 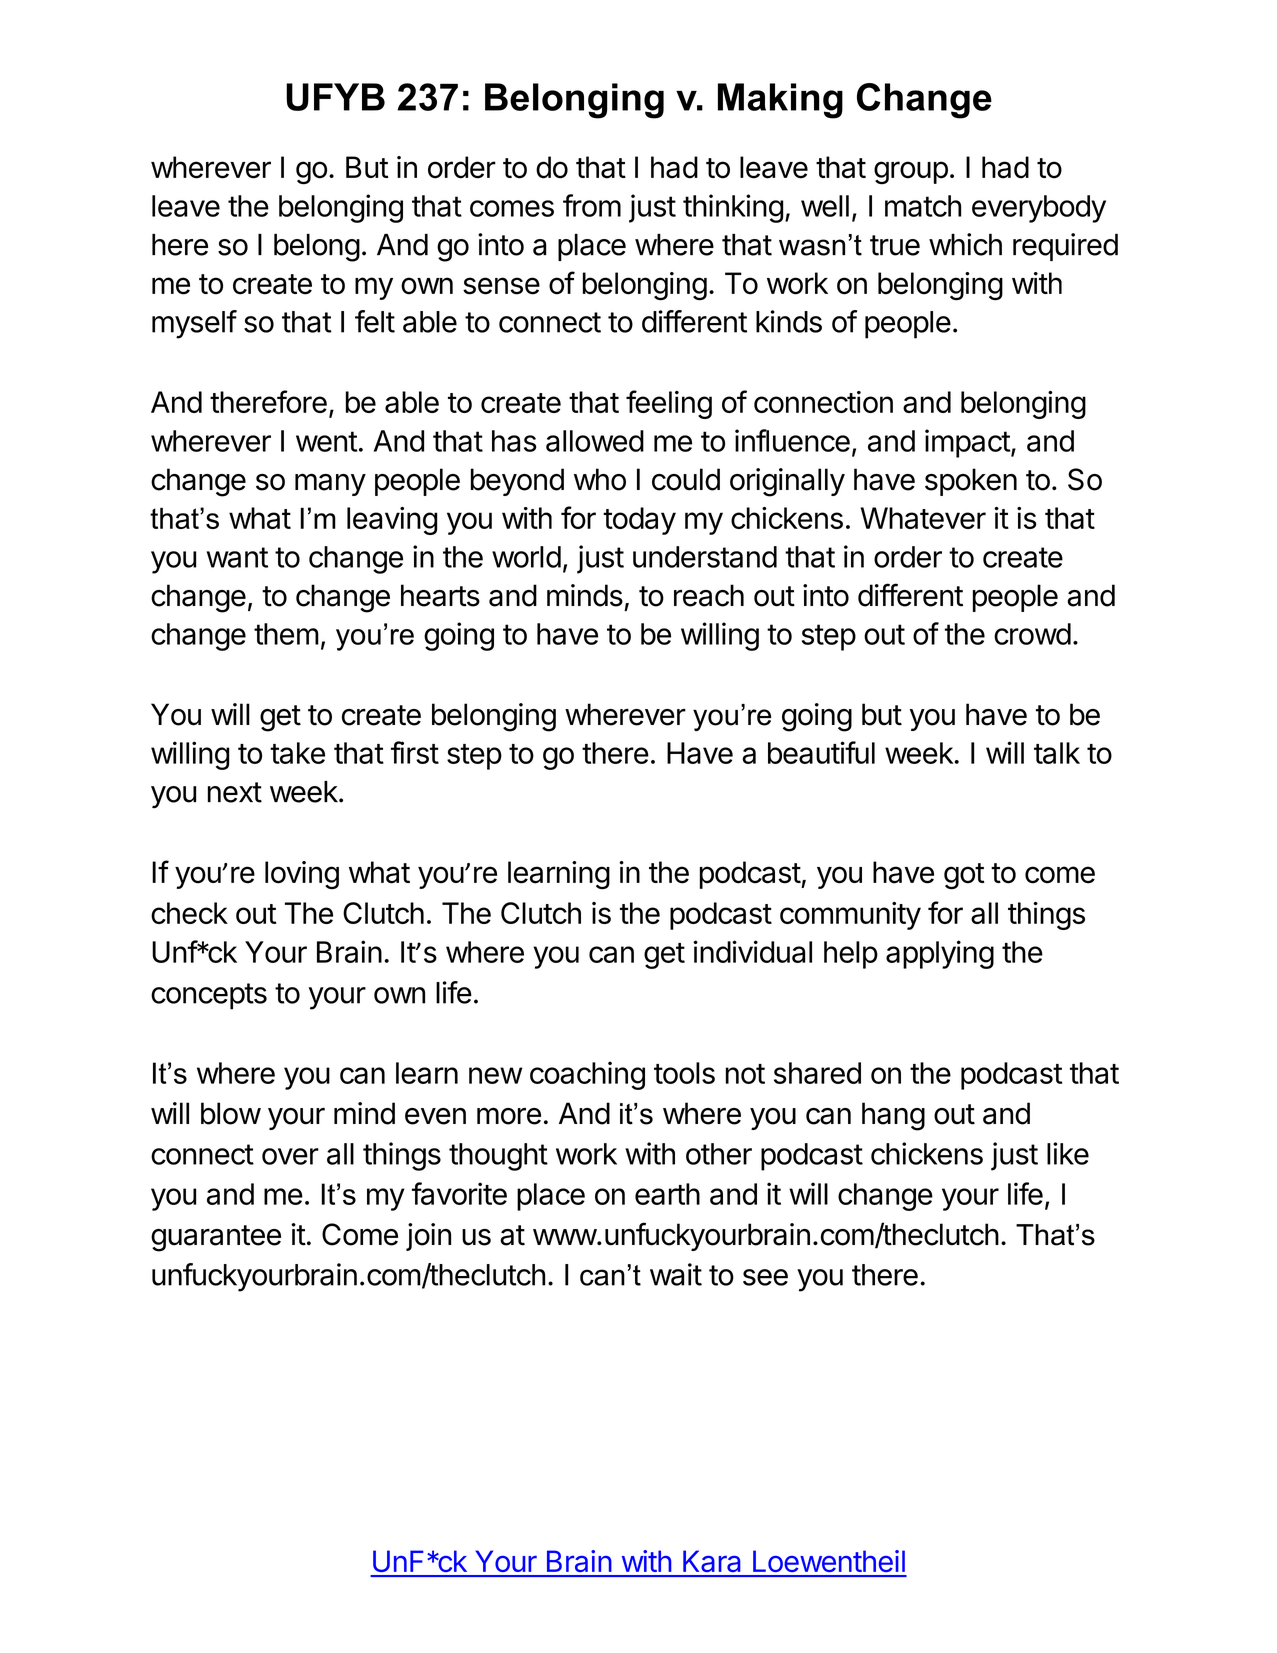 What do you see at coordinates (375, 321) in the screenshot?
I see `felt` at bounding box center [375, 321].
